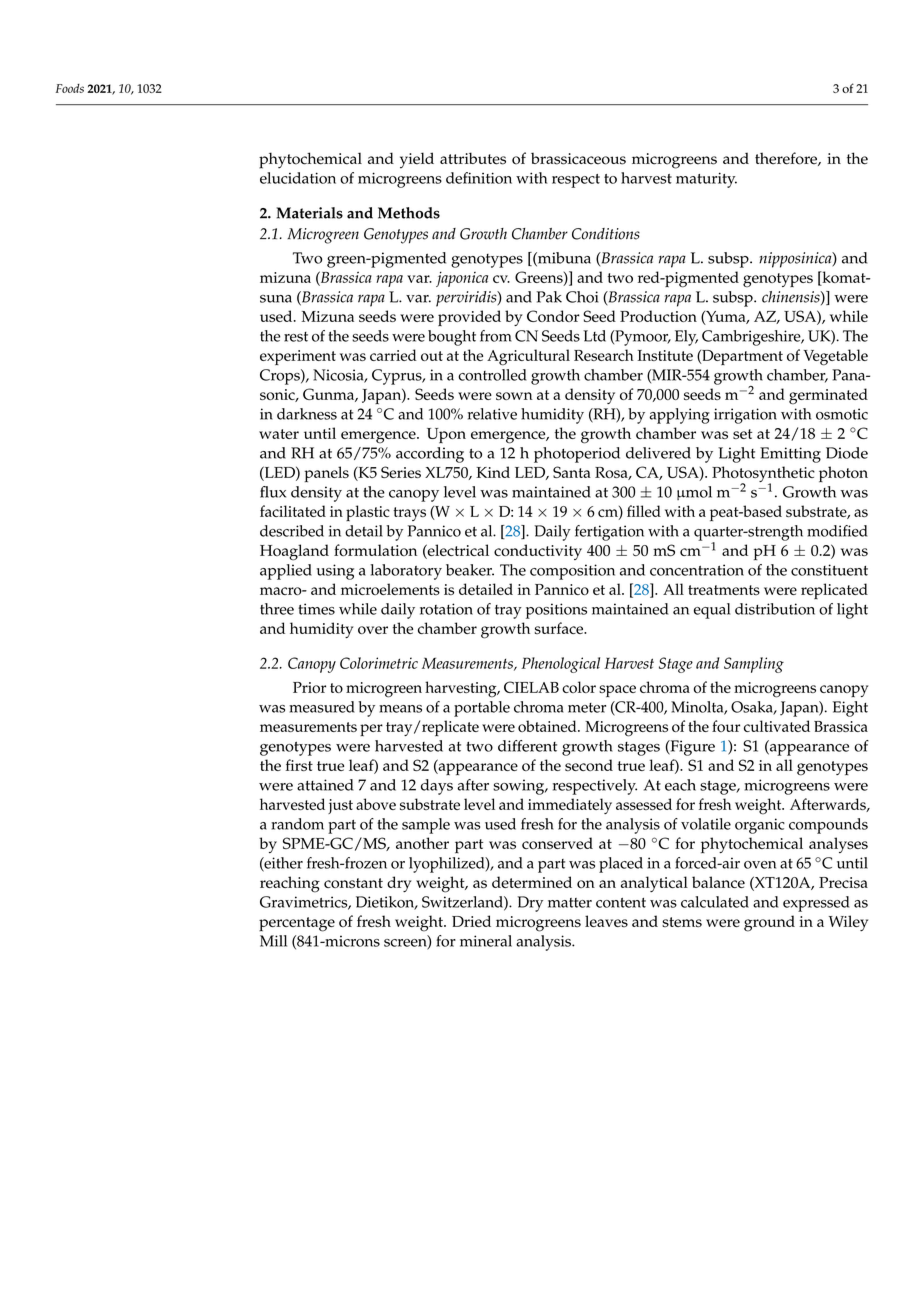  Describe the element at coordinates (273, 492) in the screenshot. I see `flux` at that location.
